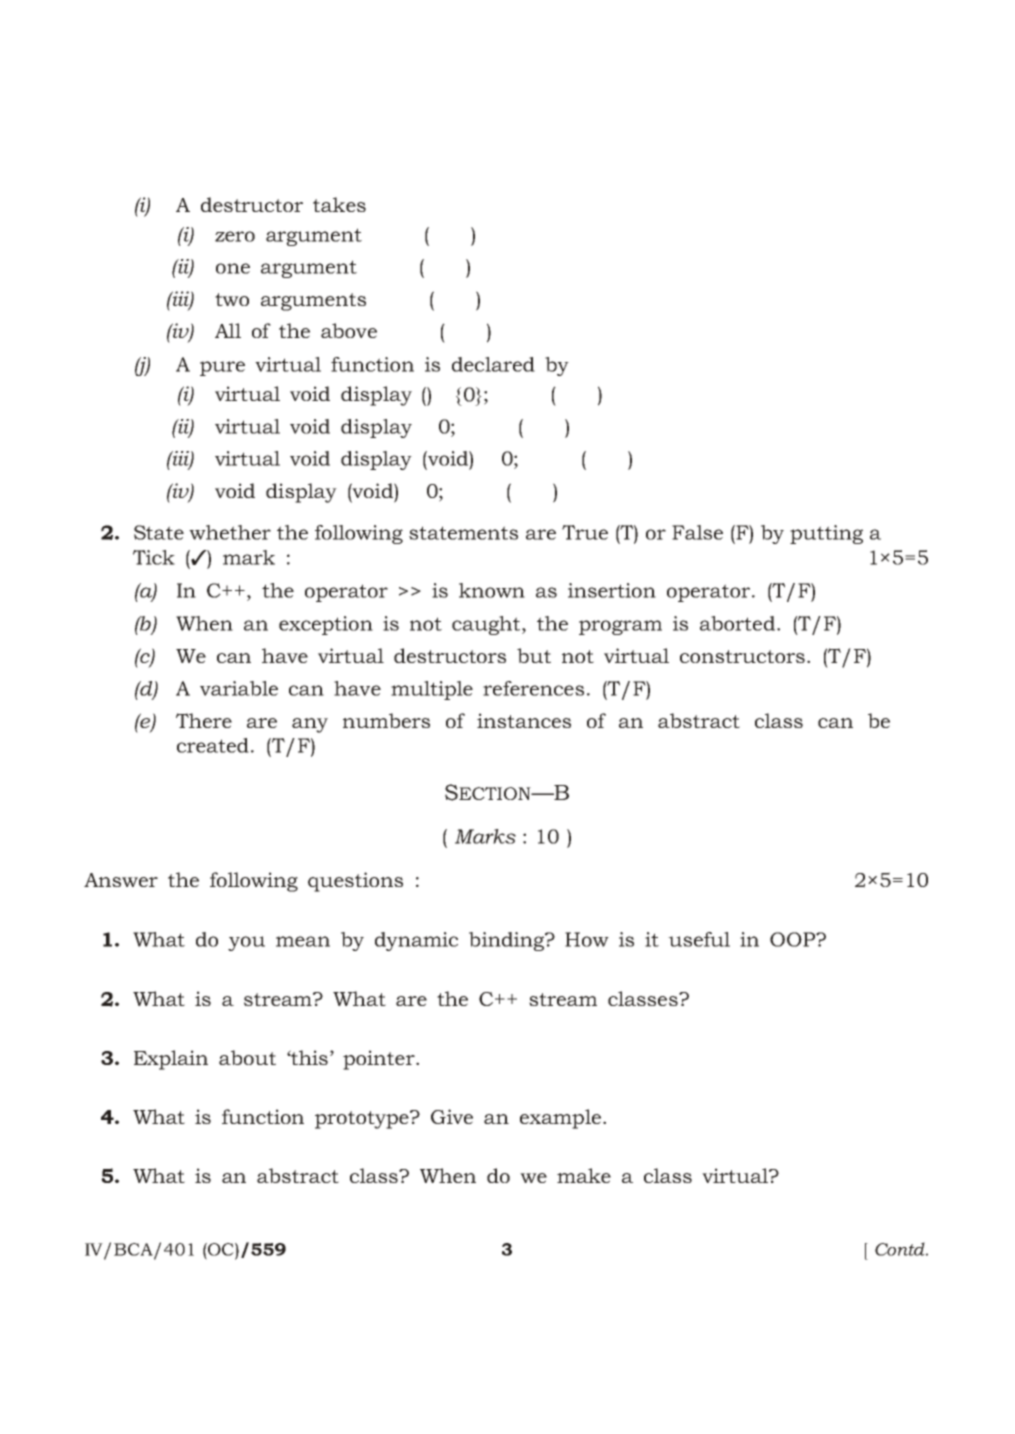 This image has height=1434, width=1015. Describe the element at coordinates (697, 532) in the image. I see `False` at that location.
